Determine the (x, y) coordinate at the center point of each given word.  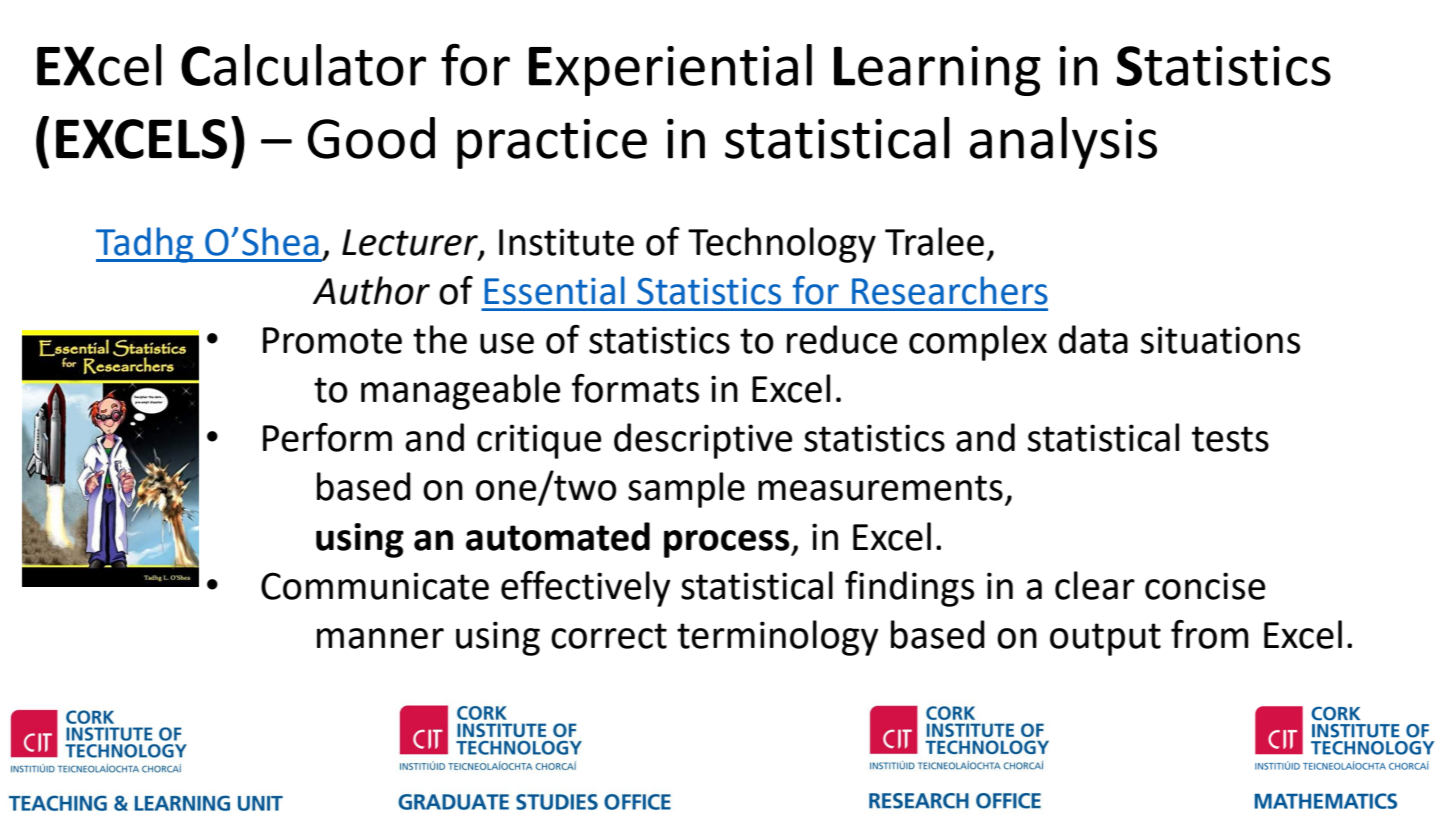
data (1093, 339)
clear (1095, 585)
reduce (842, 339)
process (728, 544)
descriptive (703, 441)
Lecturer (411, 243)
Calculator (303, 65)
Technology (782, 245)
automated (558, 536)
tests (1230, 439)
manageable (461, 392)
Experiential (670, 70)
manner (380, 638)
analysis (1063, 143)
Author (371, 290)
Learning (937, 71)
